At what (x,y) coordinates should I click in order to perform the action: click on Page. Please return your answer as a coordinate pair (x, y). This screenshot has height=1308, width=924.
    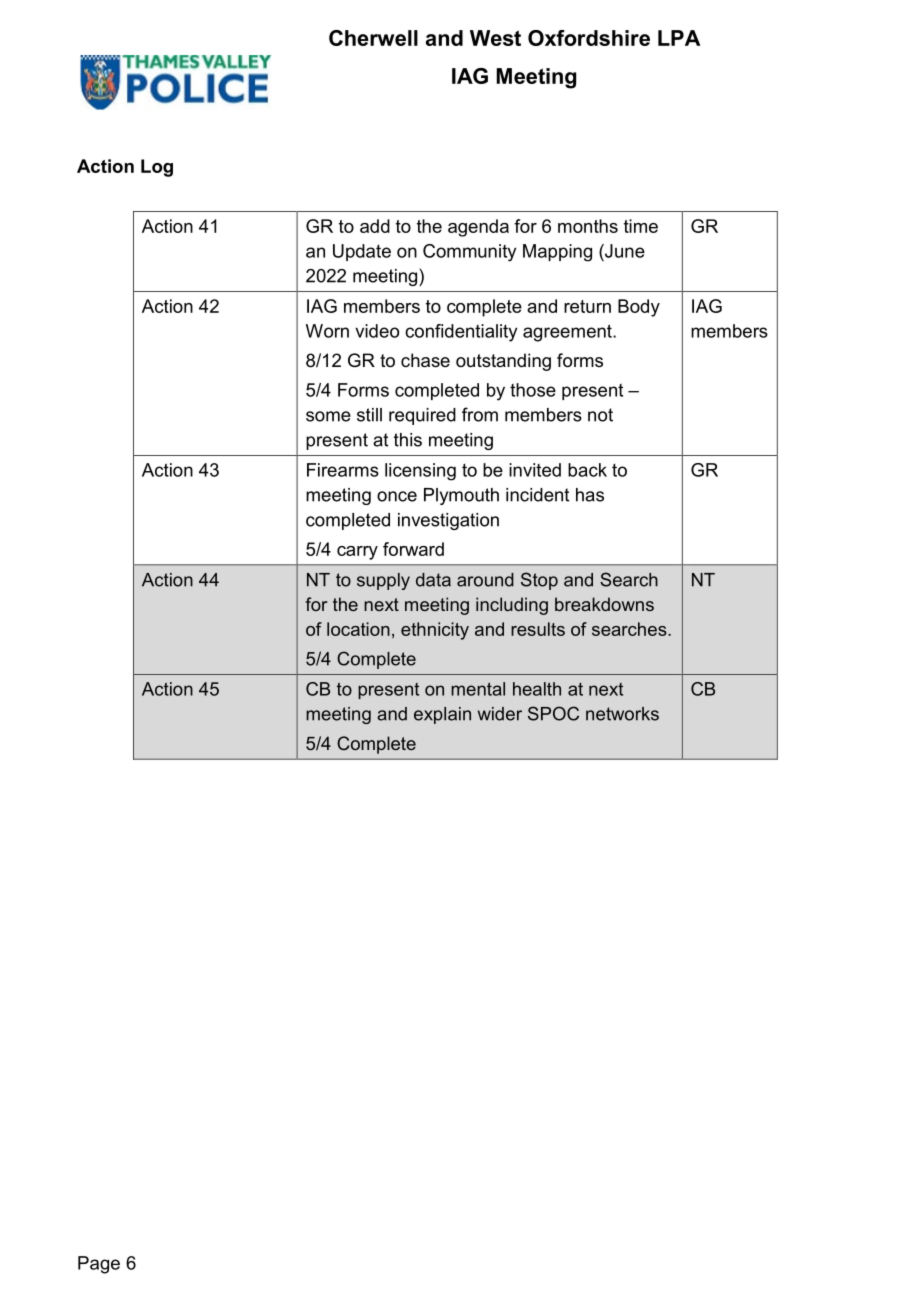
    Looking at the image, I should click on (99, 1265).
